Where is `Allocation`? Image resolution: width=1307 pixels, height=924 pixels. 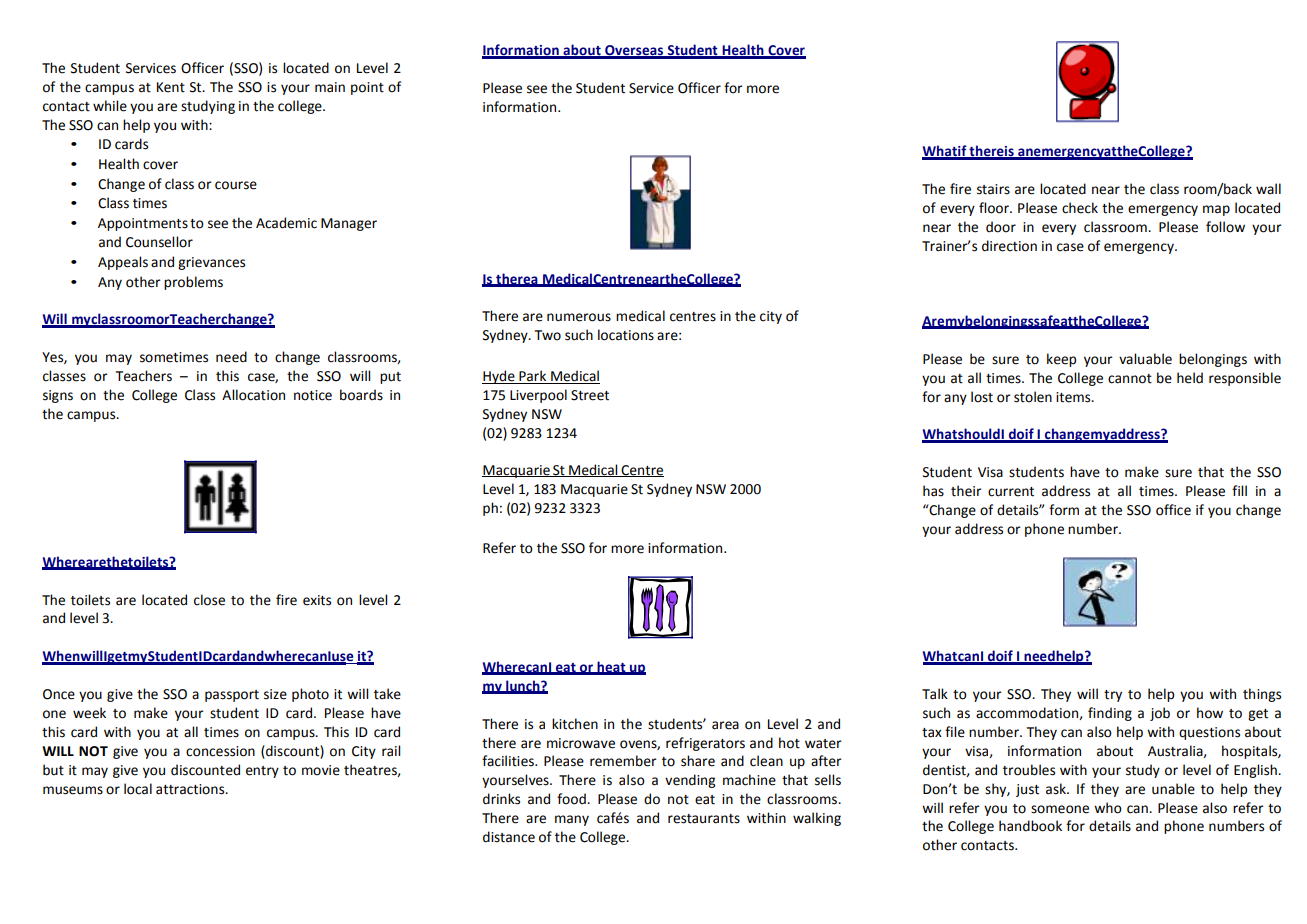
Allocation is located at coordinates (253, 395).
